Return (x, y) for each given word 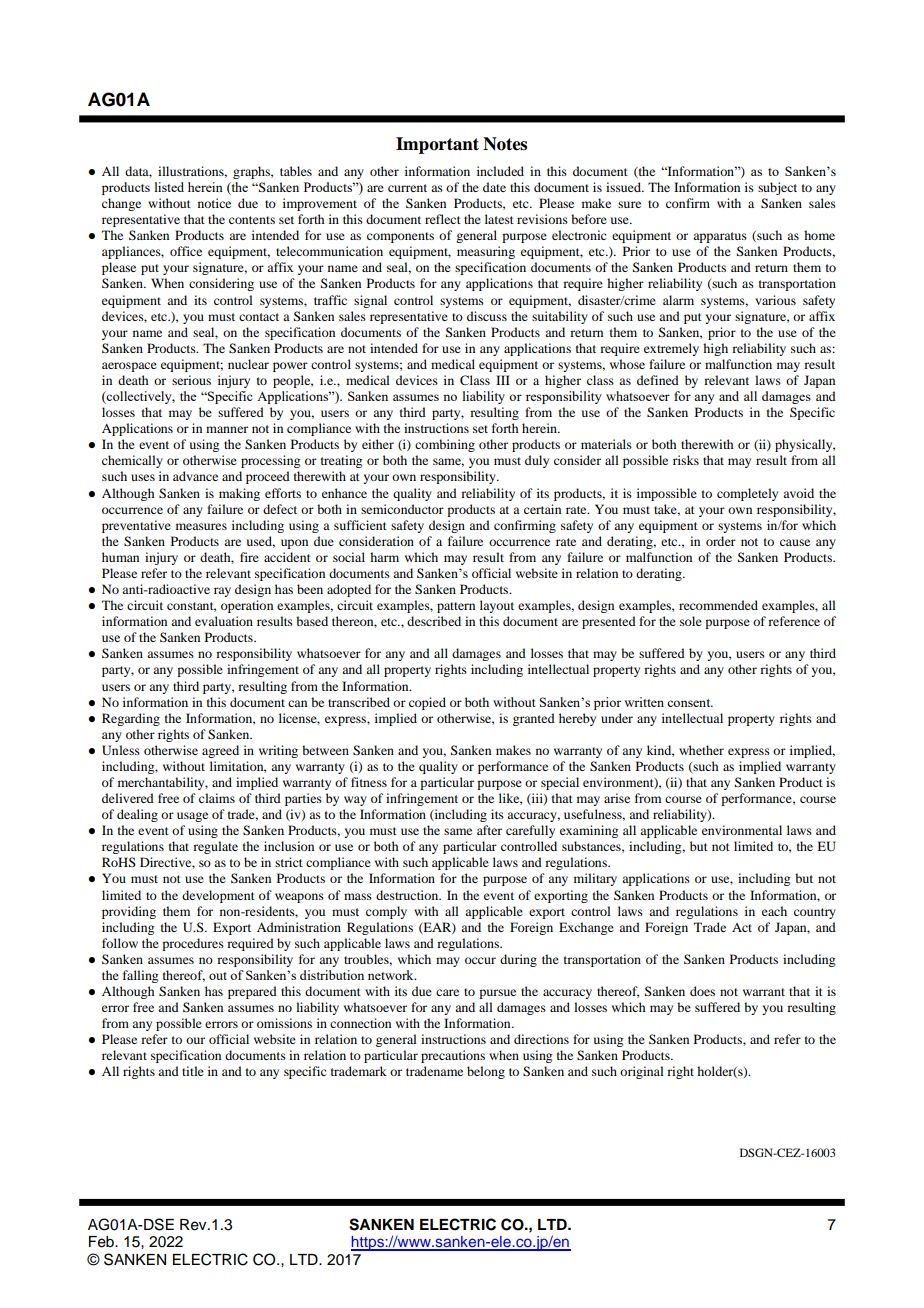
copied (427, 703)
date (494, 187)
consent (690, 703)
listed (169, 187)
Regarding (131, 719)
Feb (102, 1242)
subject (777, 188)
